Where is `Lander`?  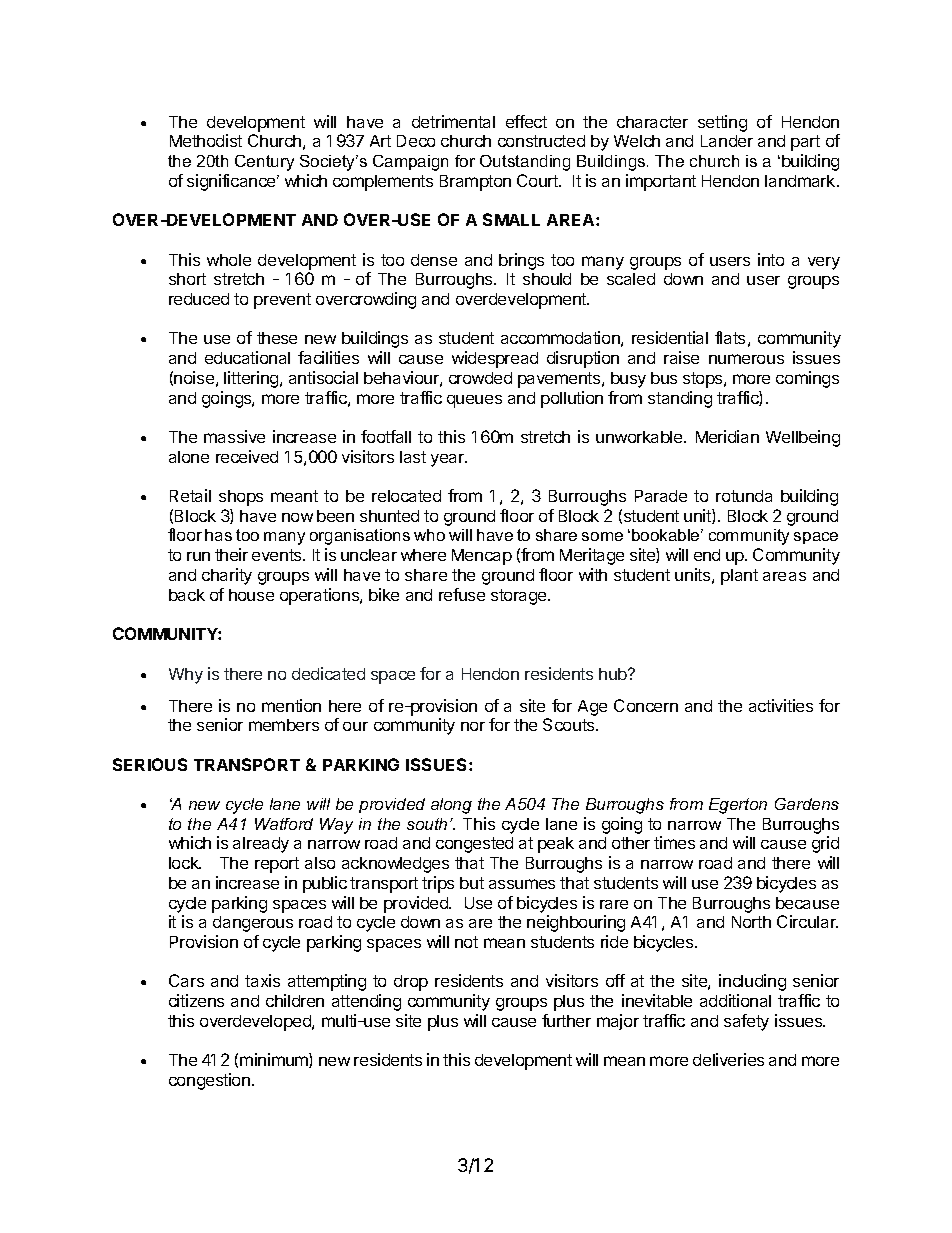 Lander is located at coordinates (727, 141).
